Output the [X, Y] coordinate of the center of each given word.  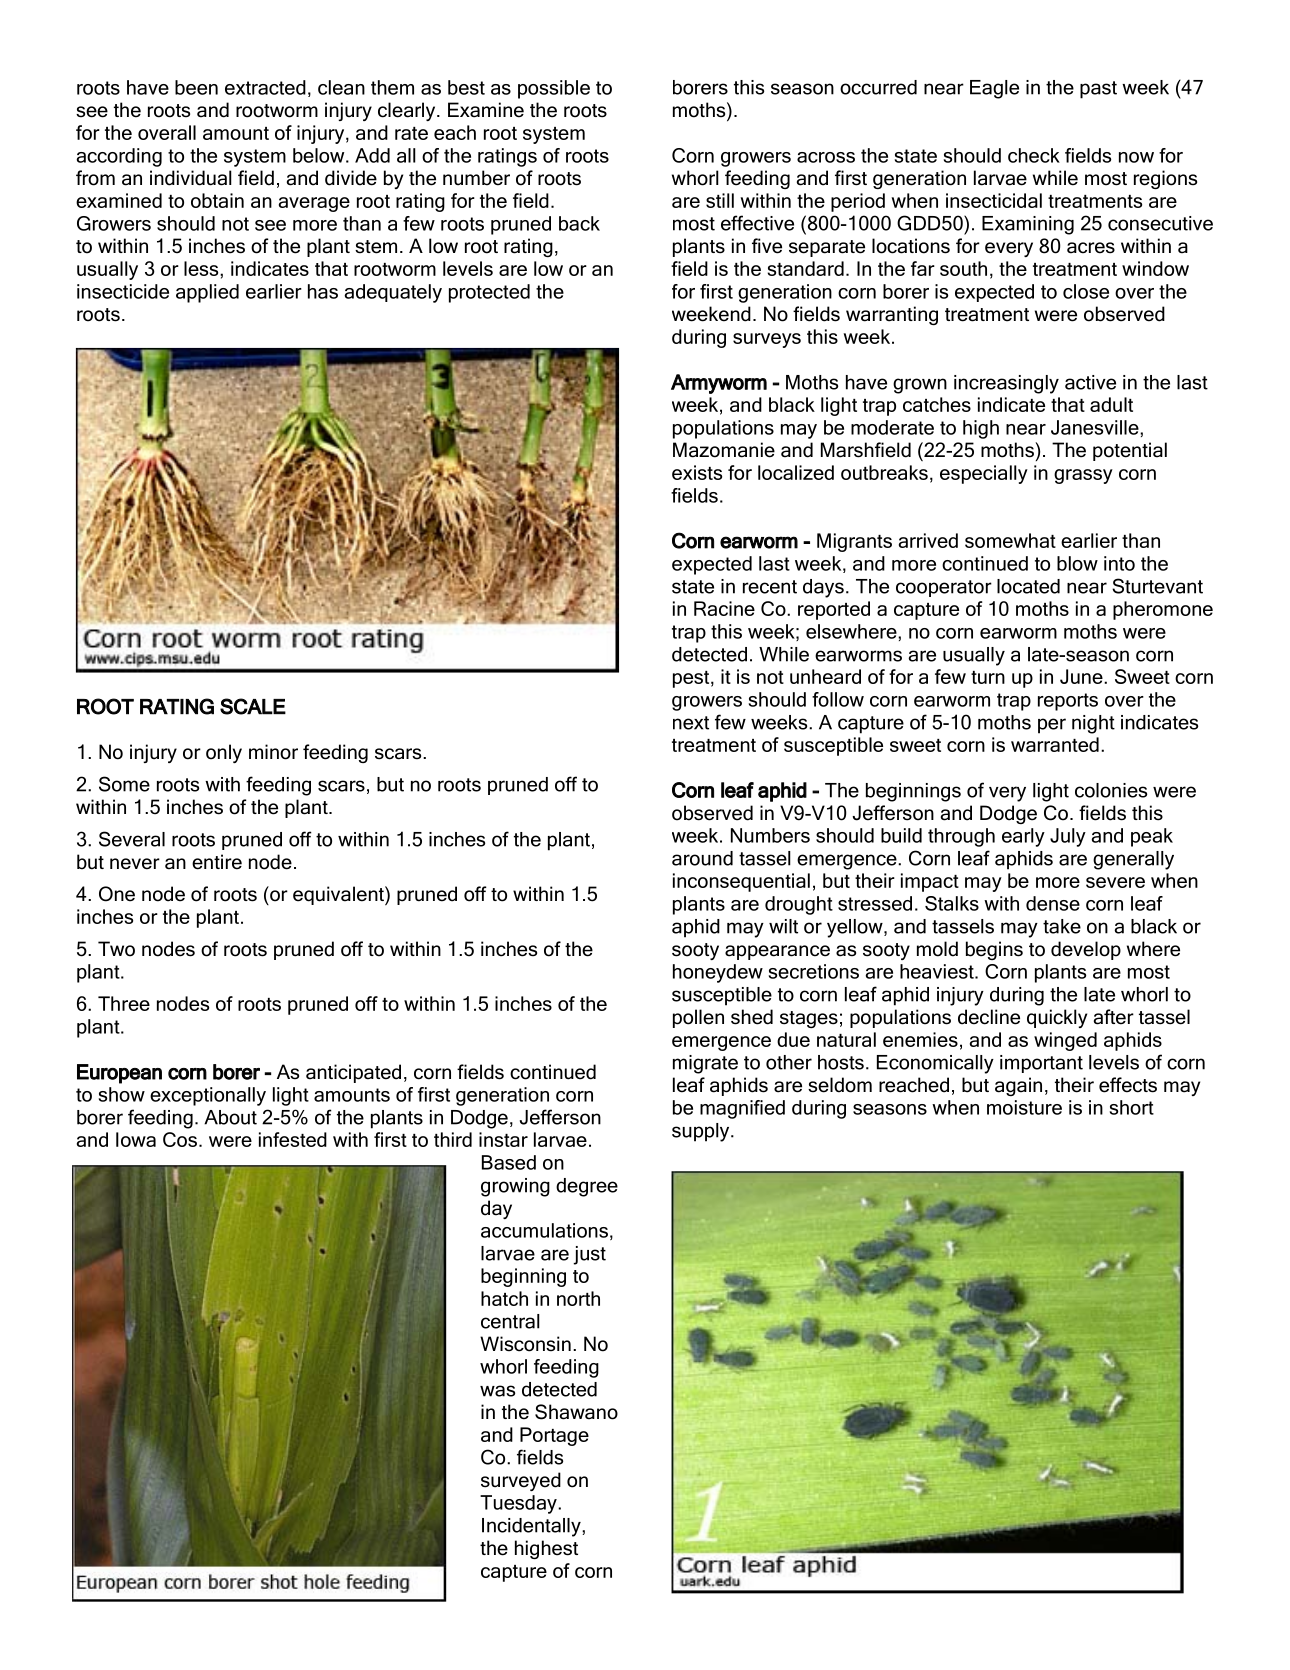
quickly [1057, 1018]
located [1028, 586]
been [196, 87]
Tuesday [519, 1504]
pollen [698, 1018]
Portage [554, 1436]
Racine [724, 608]
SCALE [253, 706]
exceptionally [208, 1096]
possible [554, 89]
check [1034, 155]
